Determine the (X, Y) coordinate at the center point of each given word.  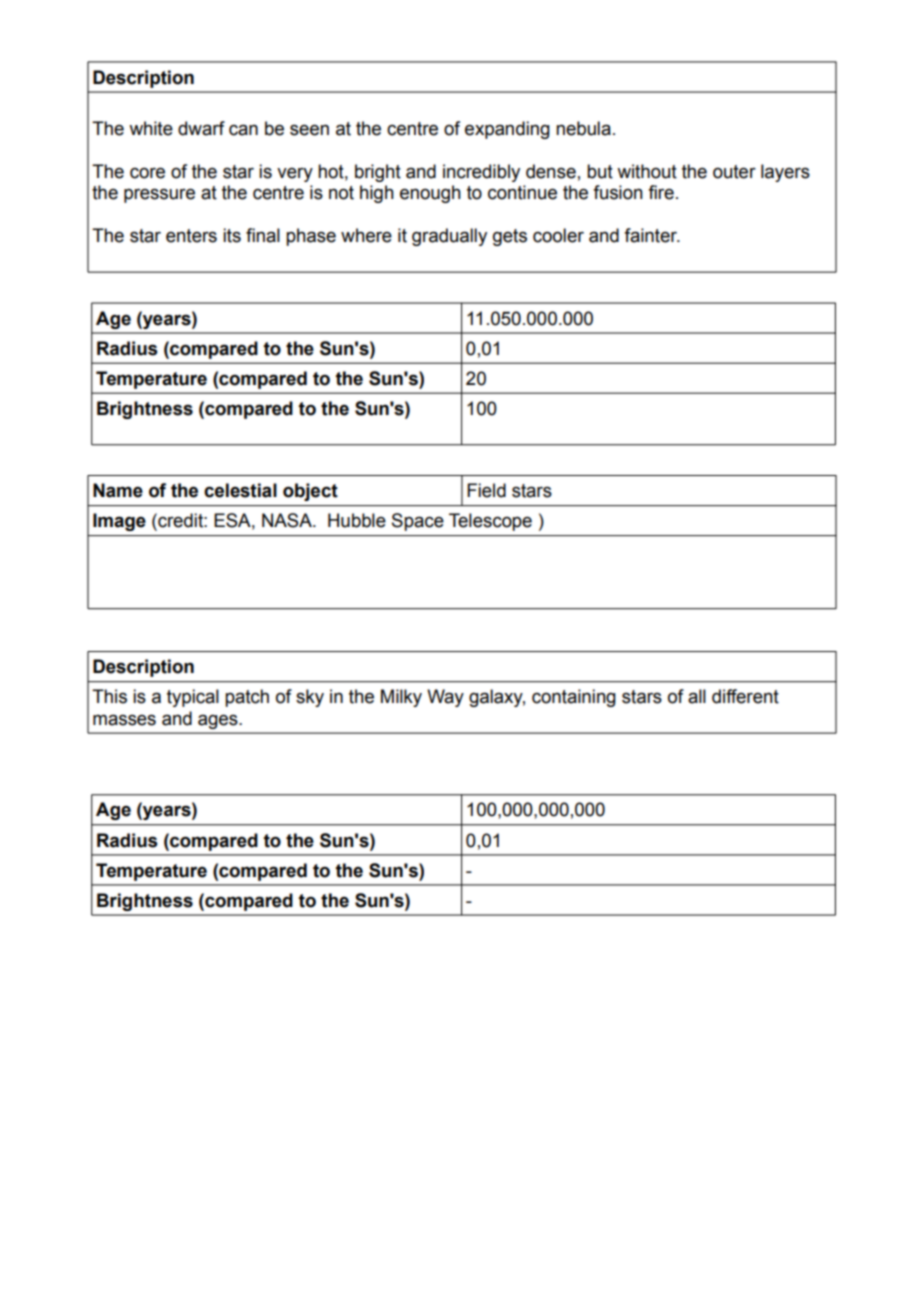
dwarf (201, 128)
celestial (240, 490)
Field (486, 490)
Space (418, 522)
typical (193, 698)
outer (734, 172)
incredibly (481, 173)
